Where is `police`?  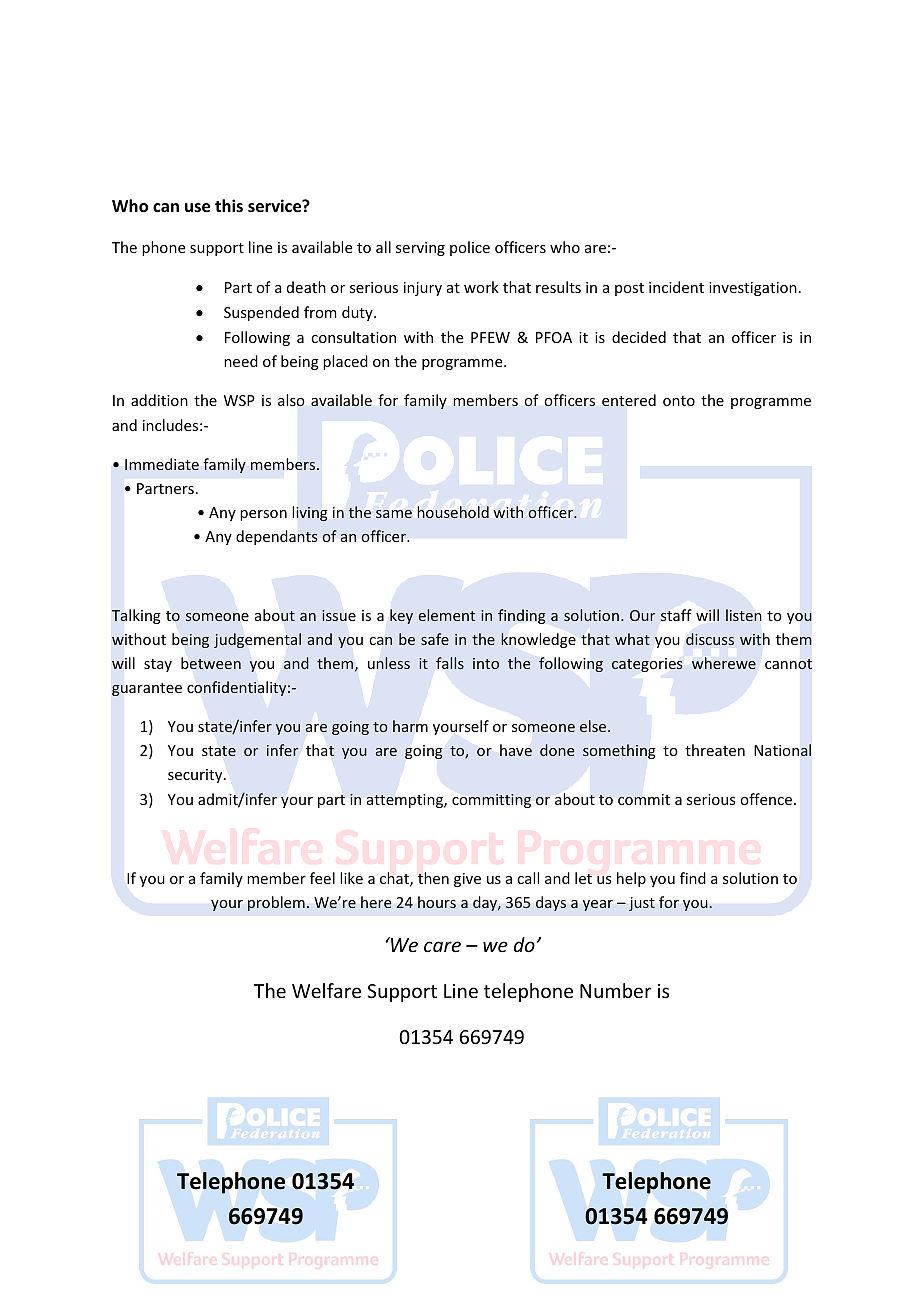 police is located at coordinates (470, 248).
